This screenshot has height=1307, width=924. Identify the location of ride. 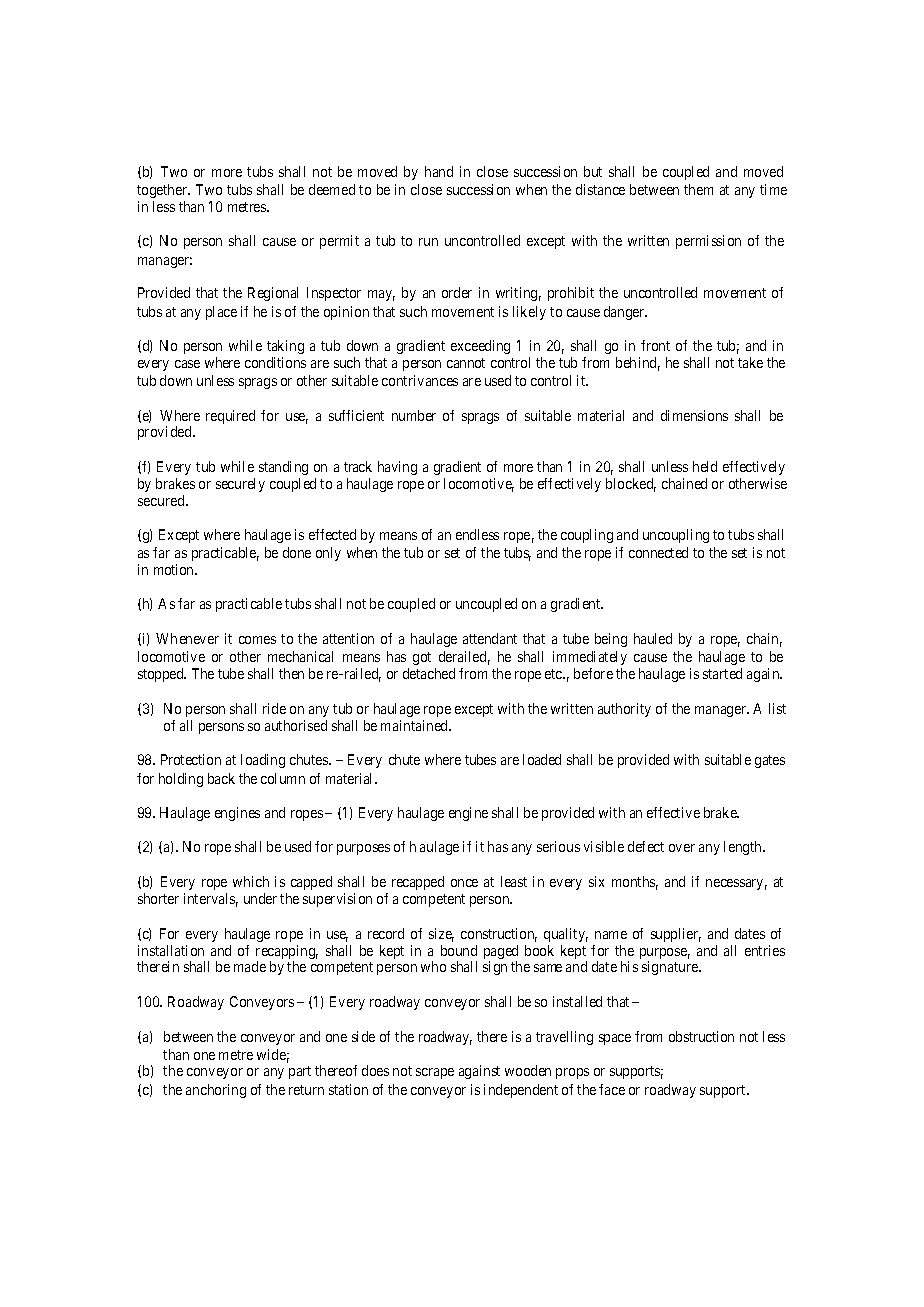
(274, 708).
